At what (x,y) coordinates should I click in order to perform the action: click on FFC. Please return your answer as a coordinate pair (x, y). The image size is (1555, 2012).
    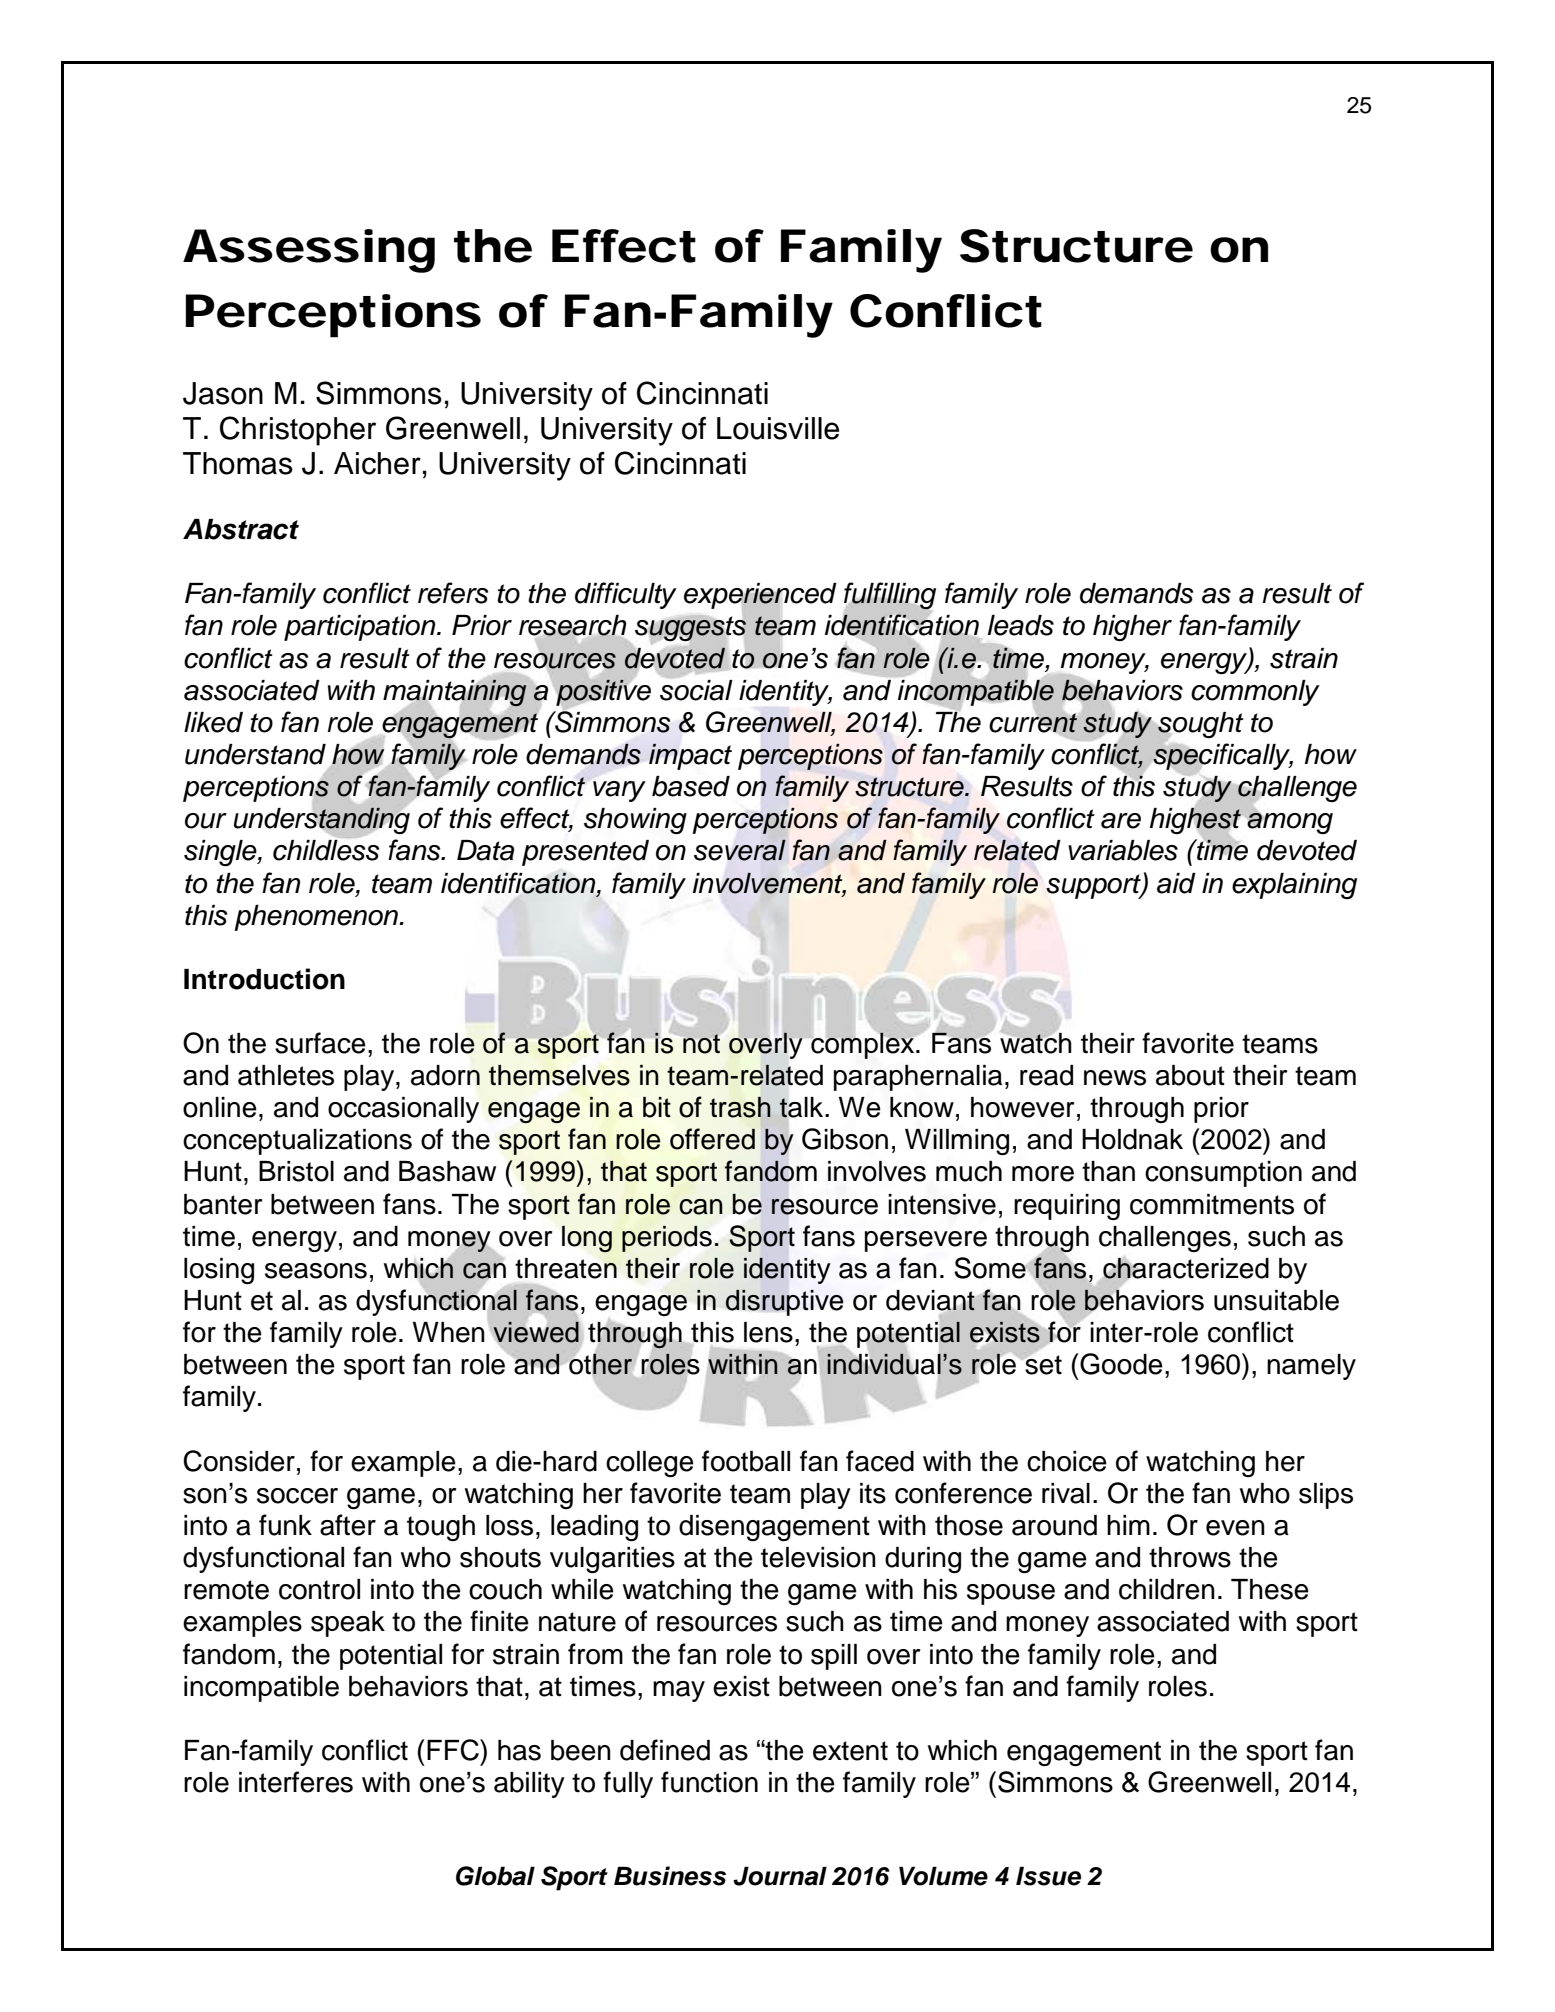
    Looking at the image, I should click on (454, 1750).
